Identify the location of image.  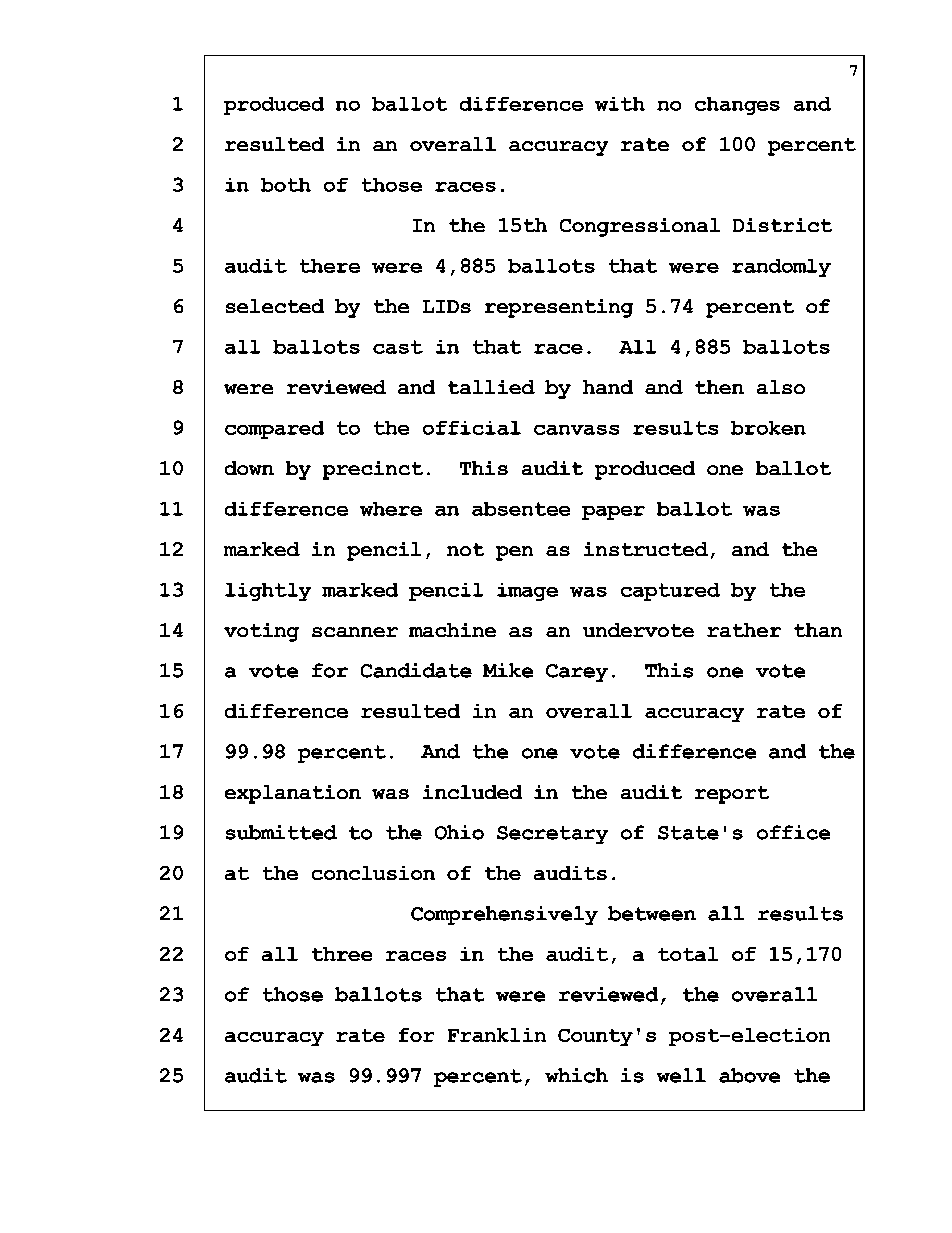
(527, 592).
